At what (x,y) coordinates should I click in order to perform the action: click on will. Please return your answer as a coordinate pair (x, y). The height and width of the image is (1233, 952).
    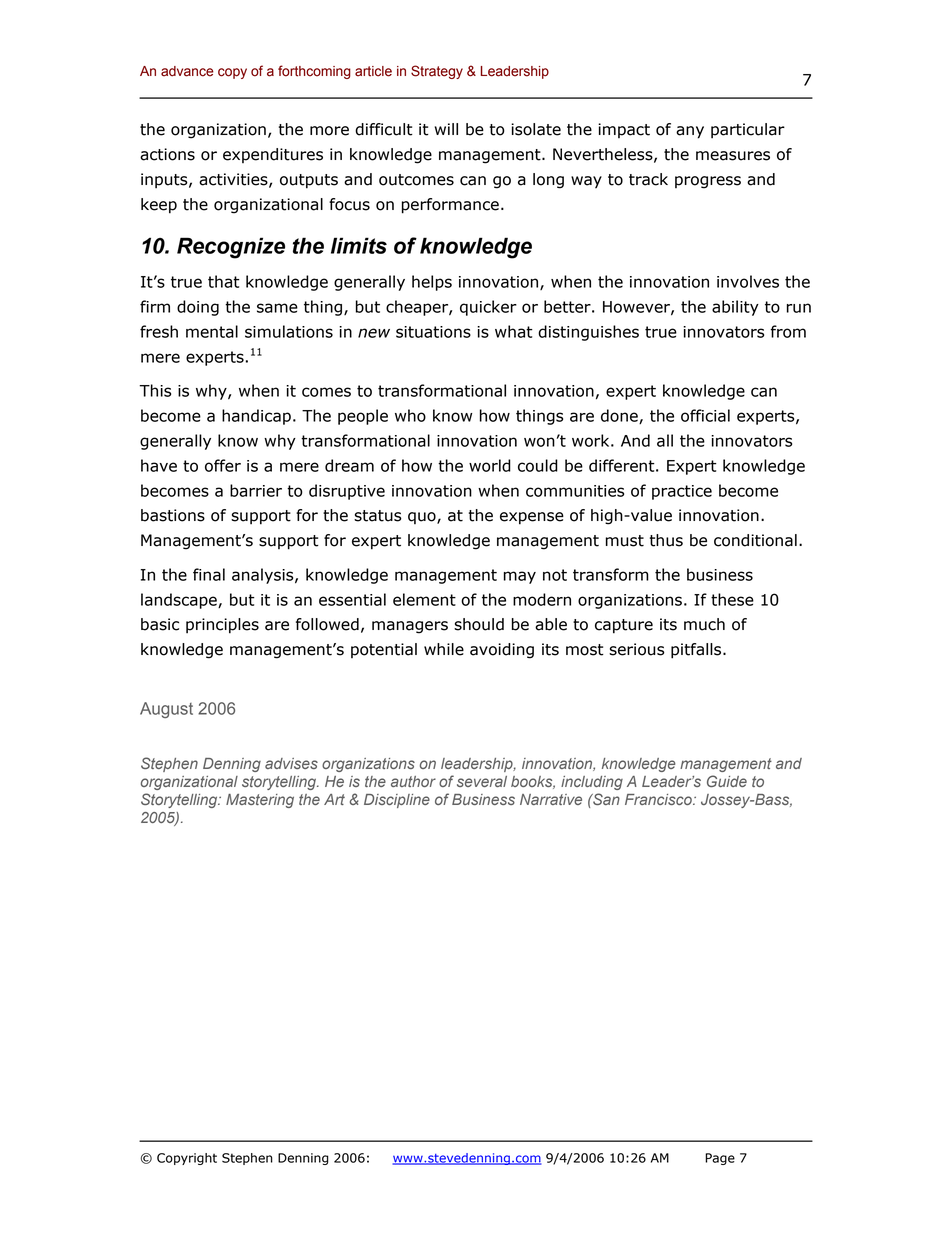
    Looking at the image, I should click on (446, 129).
